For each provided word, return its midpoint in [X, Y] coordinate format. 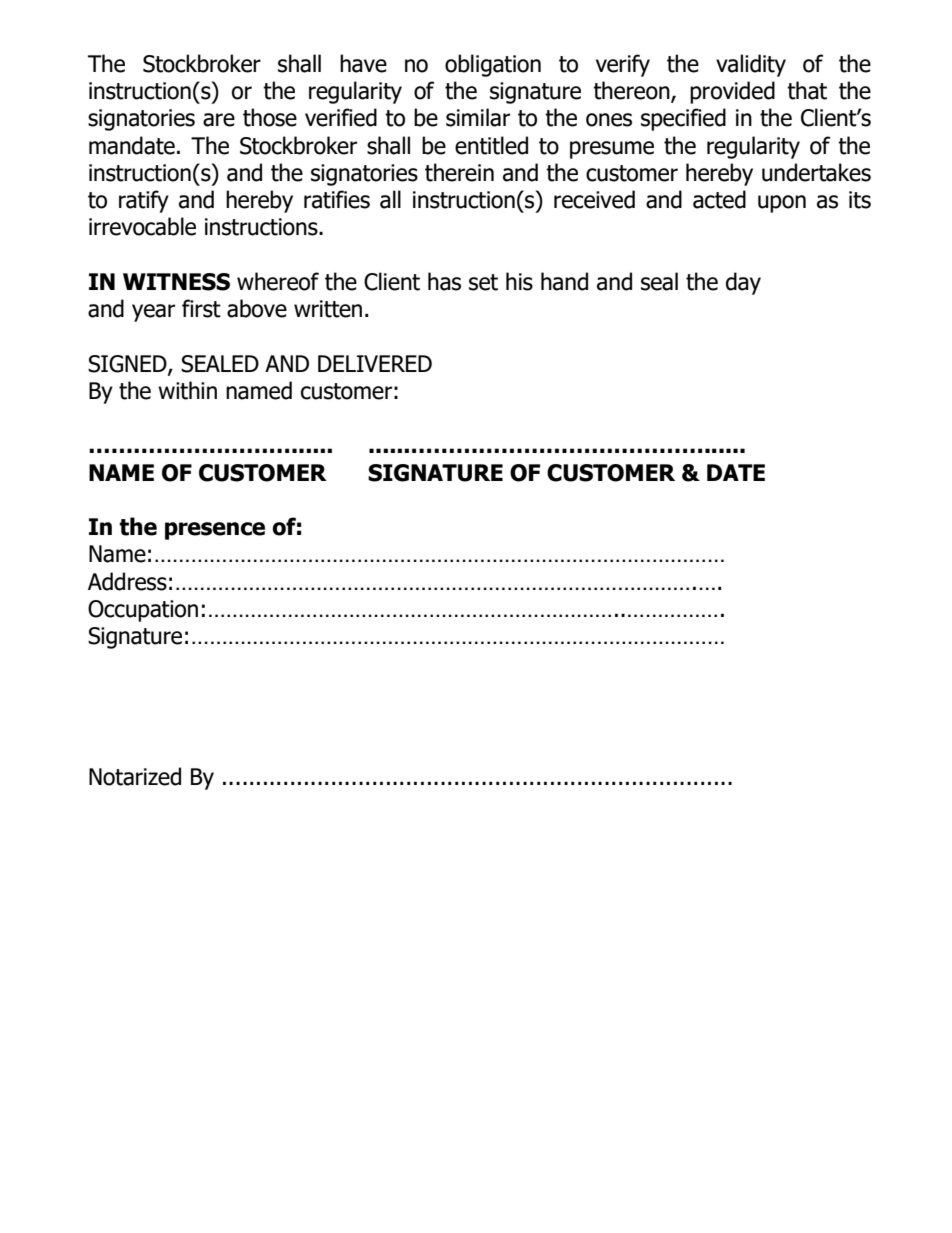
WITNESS [176, 282]
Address [127, 581]
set [483, 282]
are [219, 120]
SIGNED [128, 364]
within [187, 390]
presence [215, 531]
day [743, 283]
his [519, 281]
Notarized [135, 776]
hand [564, 281]
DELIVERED [375, 363]
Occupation [143, 611]
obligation [493, 65]
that [807, 90]
